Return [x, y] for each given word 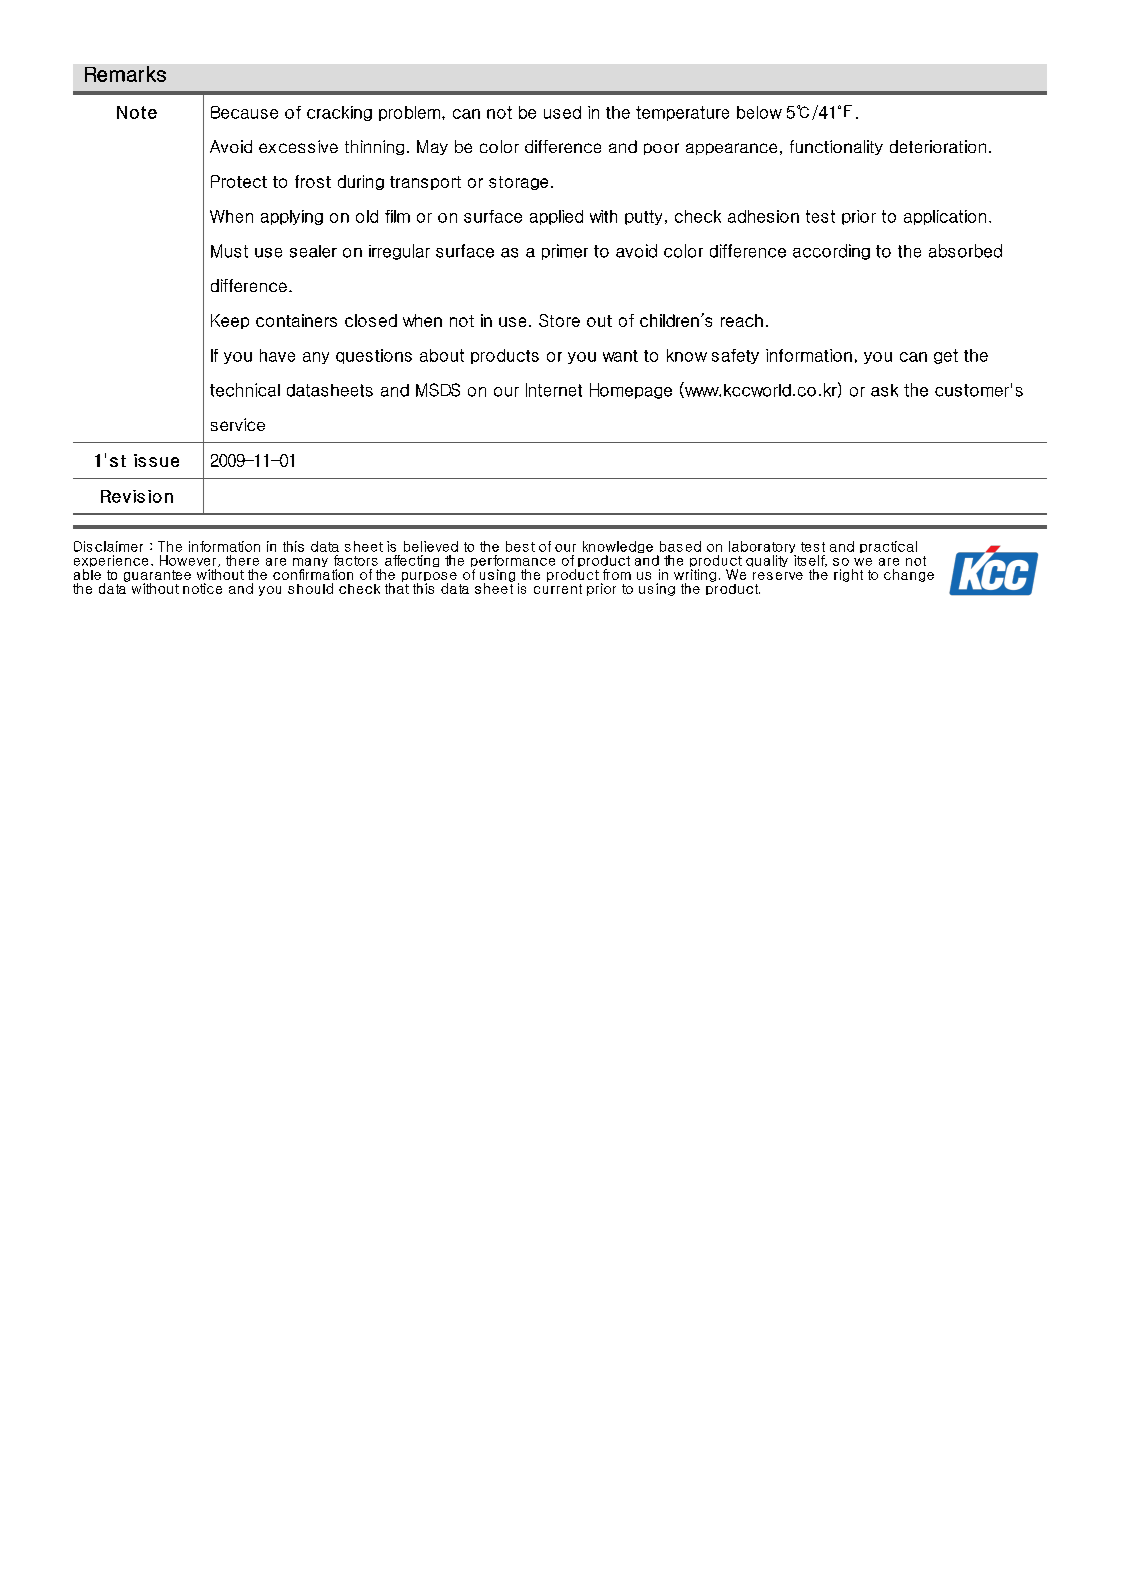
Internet [554, 390]
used [562, 112]
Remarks [125, 74]
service [238, 424]
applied [556, 217]
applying [292, 217]
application [945, 217]
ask [884, 390]
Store [559, 320]
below [759, 112]
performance [513, 562]
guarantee [157, 577]
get [946, 356]
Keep [230, 321]
